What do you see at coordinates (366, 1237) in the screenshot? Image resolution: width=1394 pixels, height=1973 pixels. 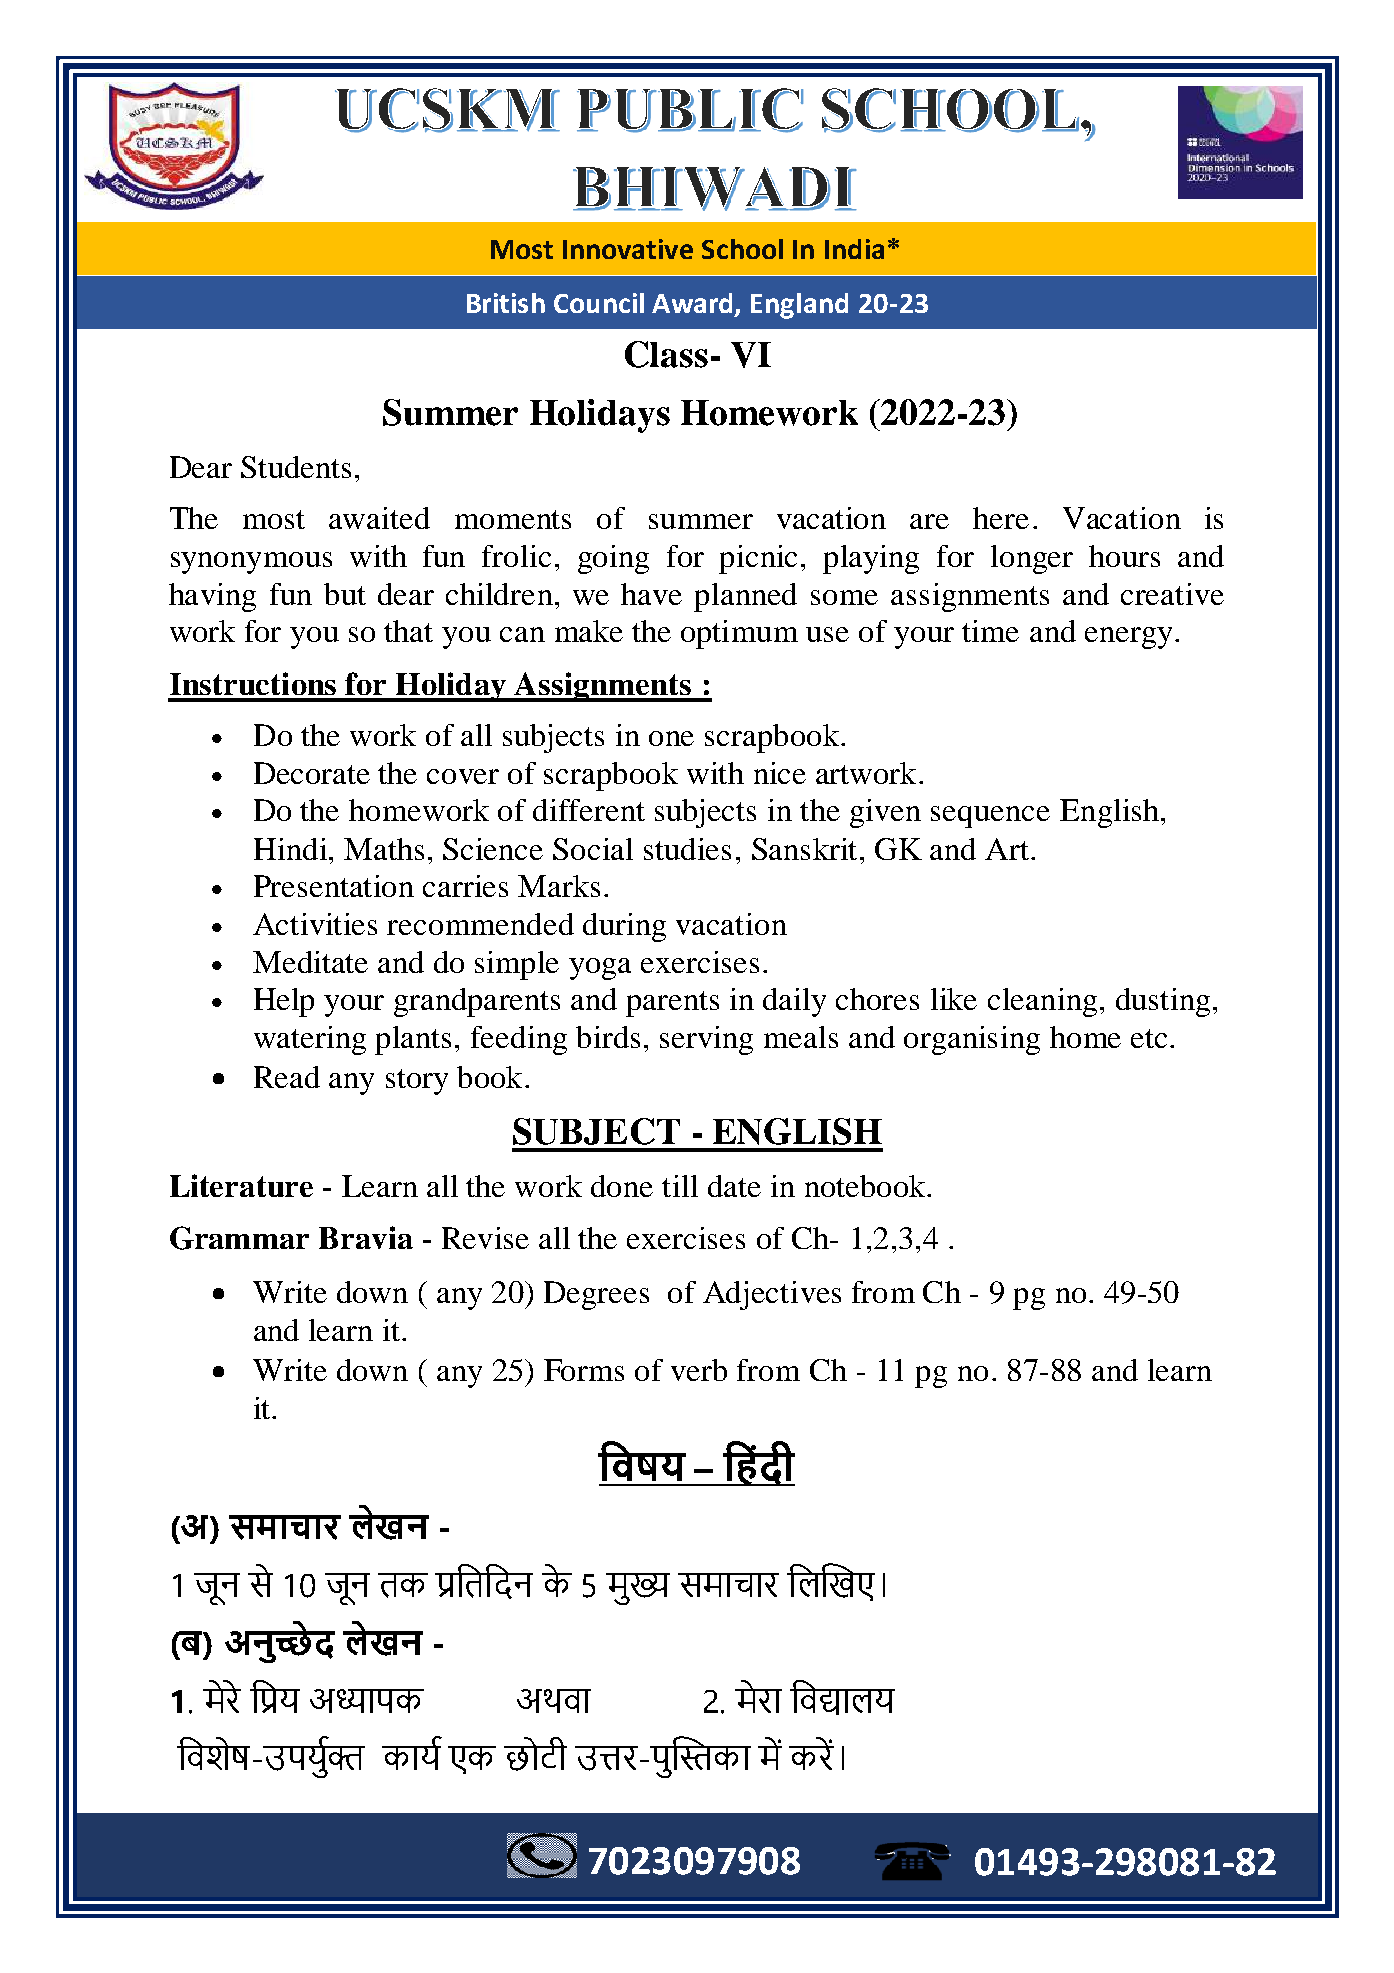 I see `Bravia` at bounding box center [366, 1237].
